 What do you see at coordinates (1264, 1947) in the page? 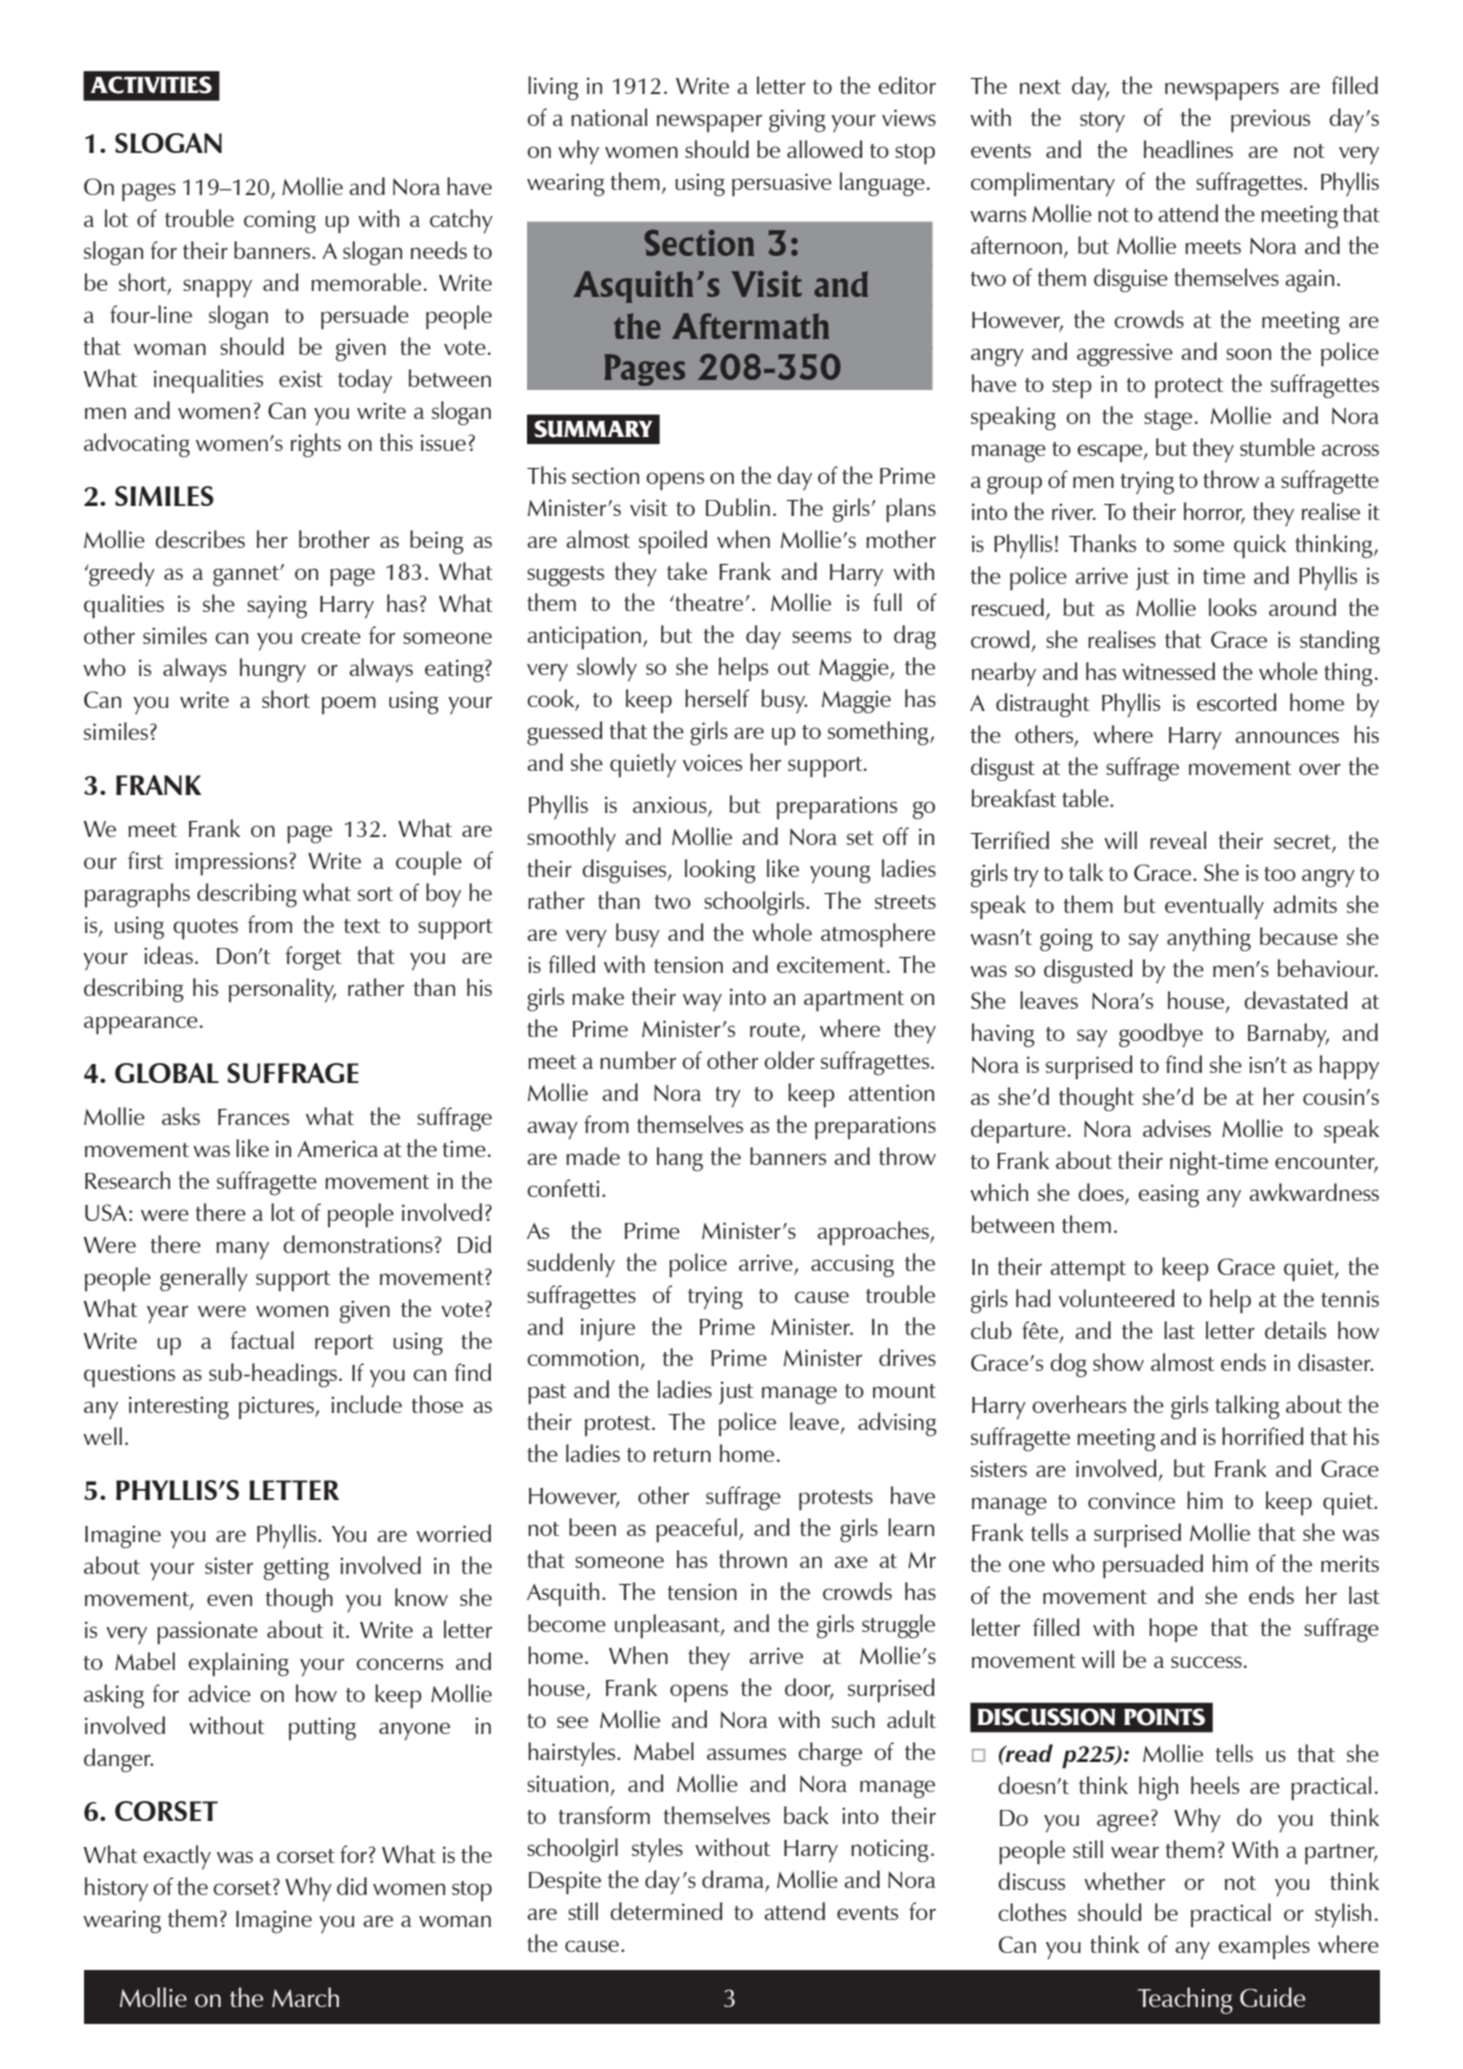
I see `examples` at bounding box center [1264, 1947].
